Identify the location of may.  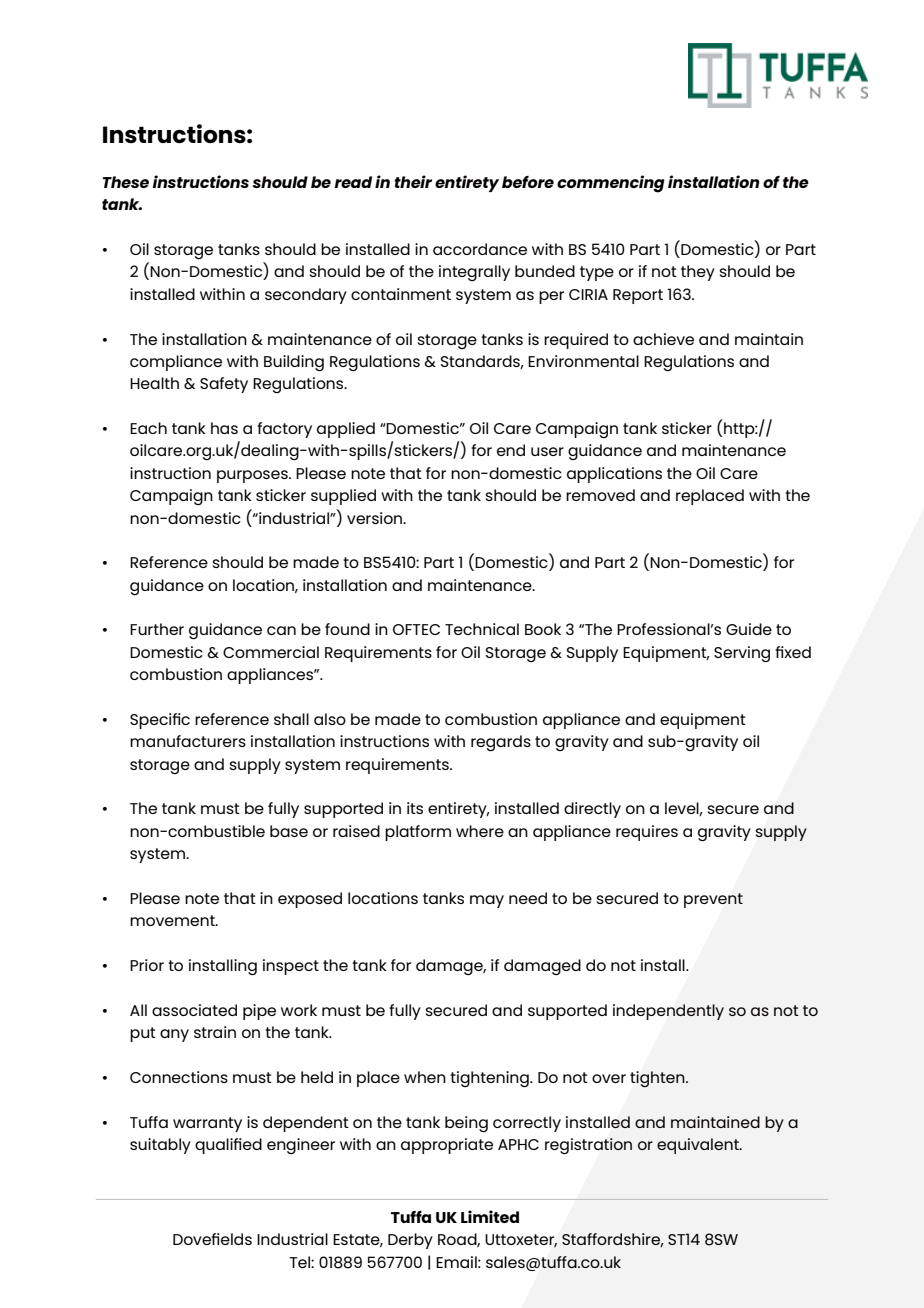
(487, 901).
